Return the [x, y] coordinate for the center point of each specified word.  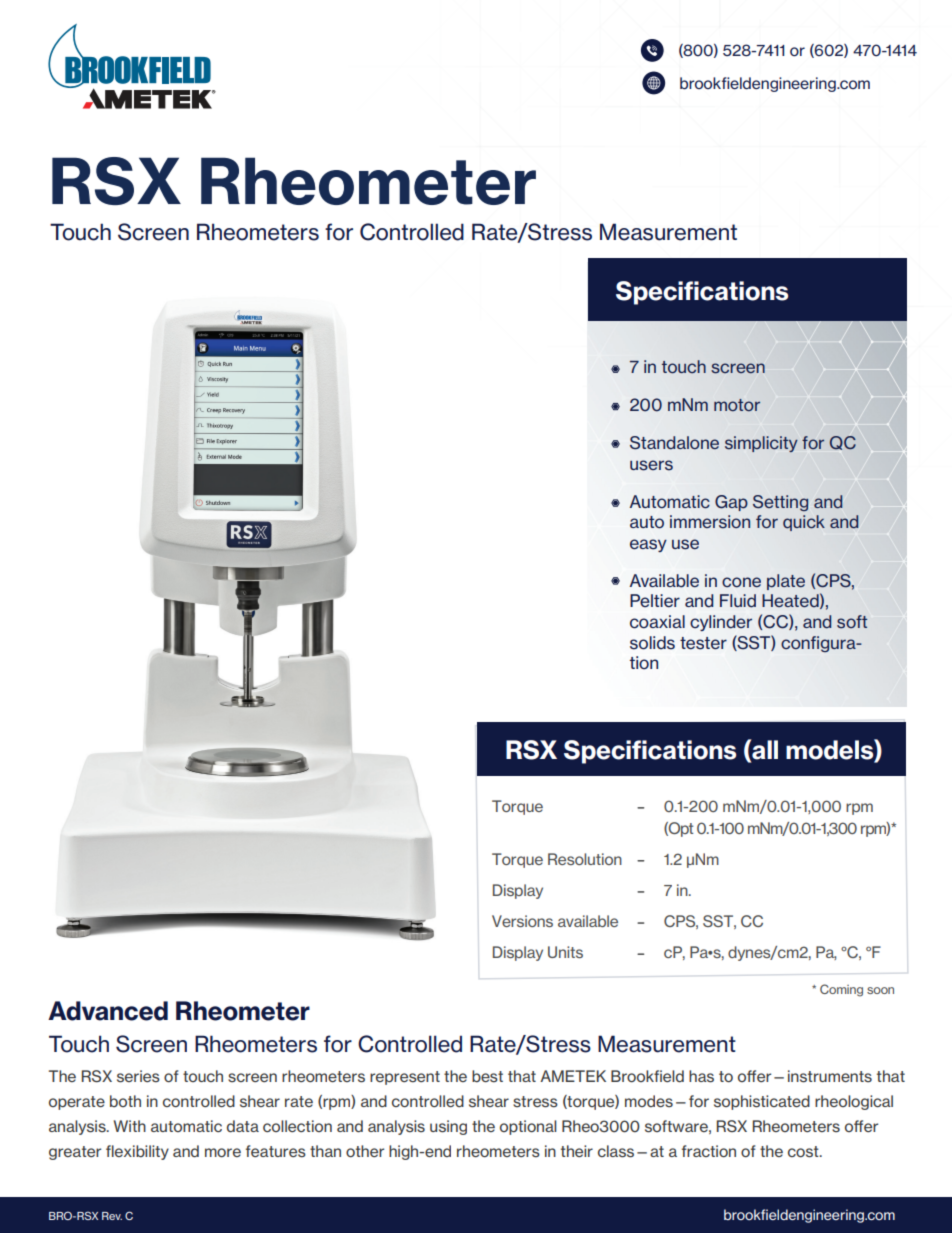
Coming [841, 990]
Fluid [738, 601]
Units [565, 952]
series [138, 1076]
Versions [522, 921]
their [577, 1151]
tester [703, 643]
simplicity [761, 444]
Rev [112, 1216]
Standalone [674, 443]
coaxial [657, 622]
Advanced [108, 1011]
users [651, 465]
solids [652, 643]
